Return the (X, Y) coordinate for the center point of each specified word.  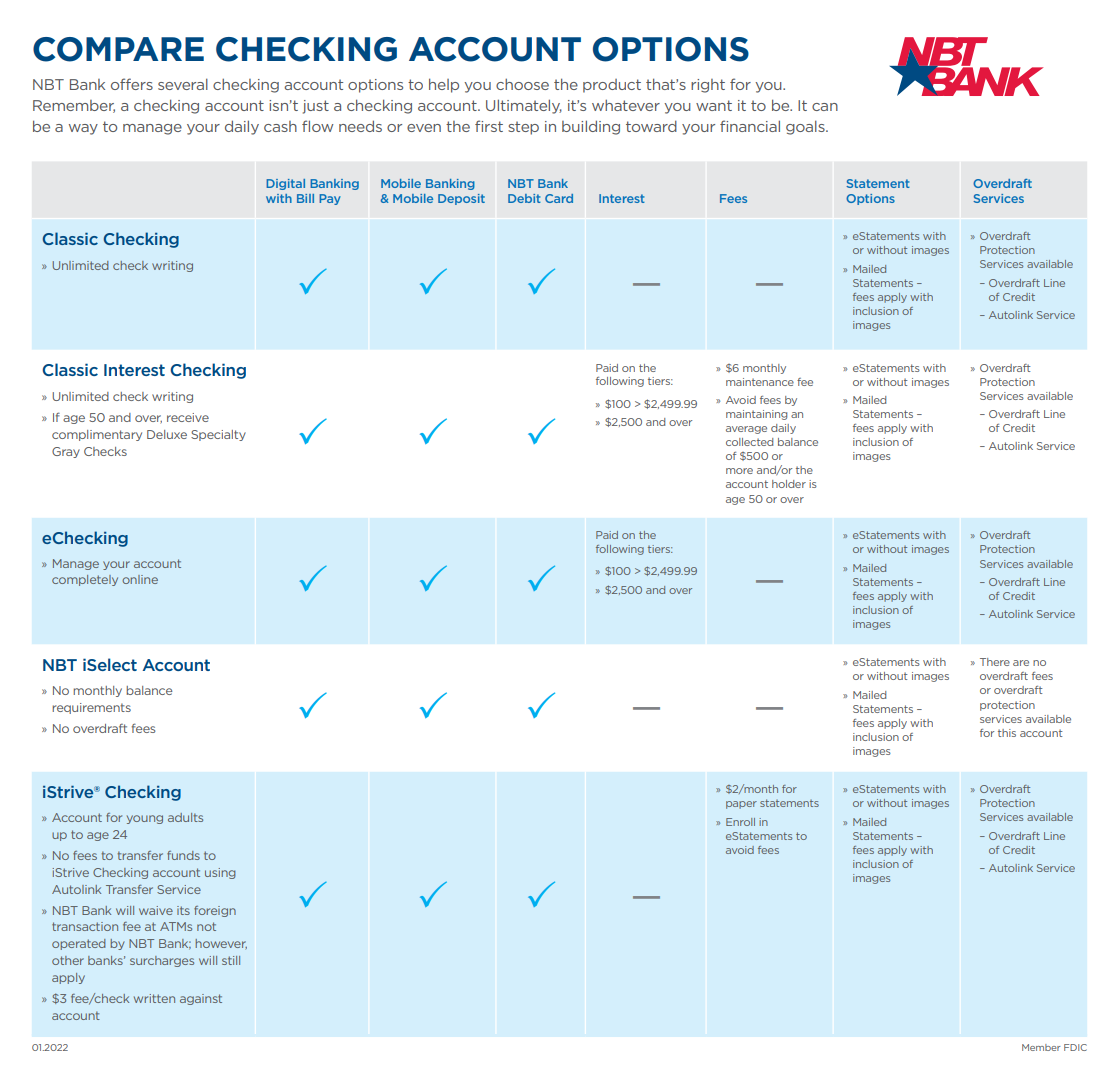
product (612, 86)
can (825, 107)
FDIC (1075, 1047)
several (183, 84)
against (201, 999)
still (231, 960)
